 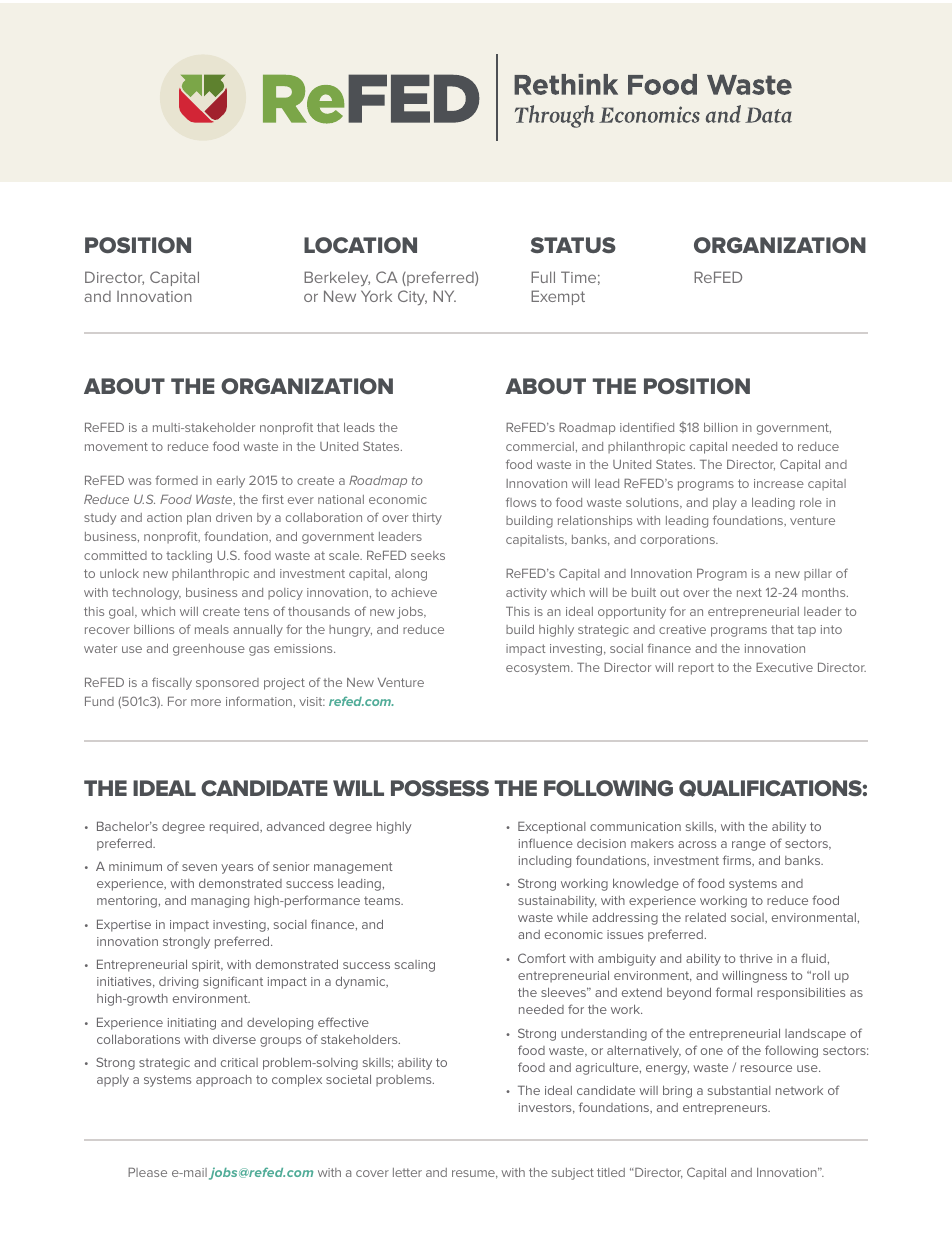 What do you see at coordinates (726, 1109) in the image?
I see `entrepreneurs` at bounding box center [726, 1109].
